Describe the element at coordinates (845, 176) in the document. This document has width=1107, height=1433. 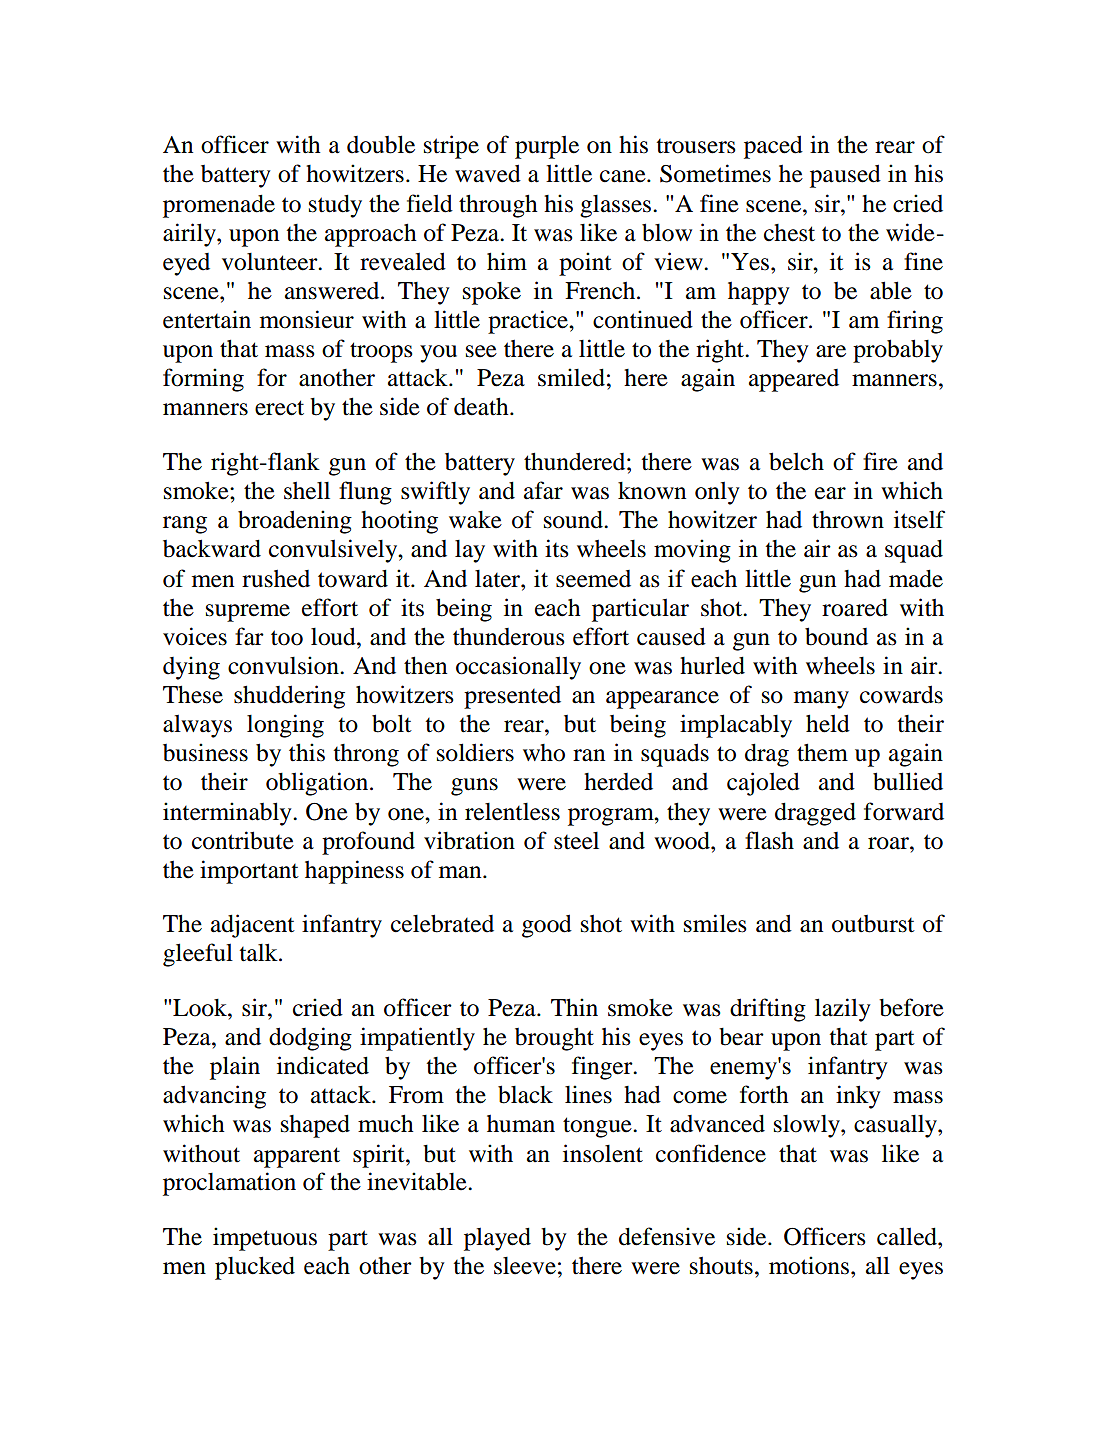
I see `paused` at that location.
